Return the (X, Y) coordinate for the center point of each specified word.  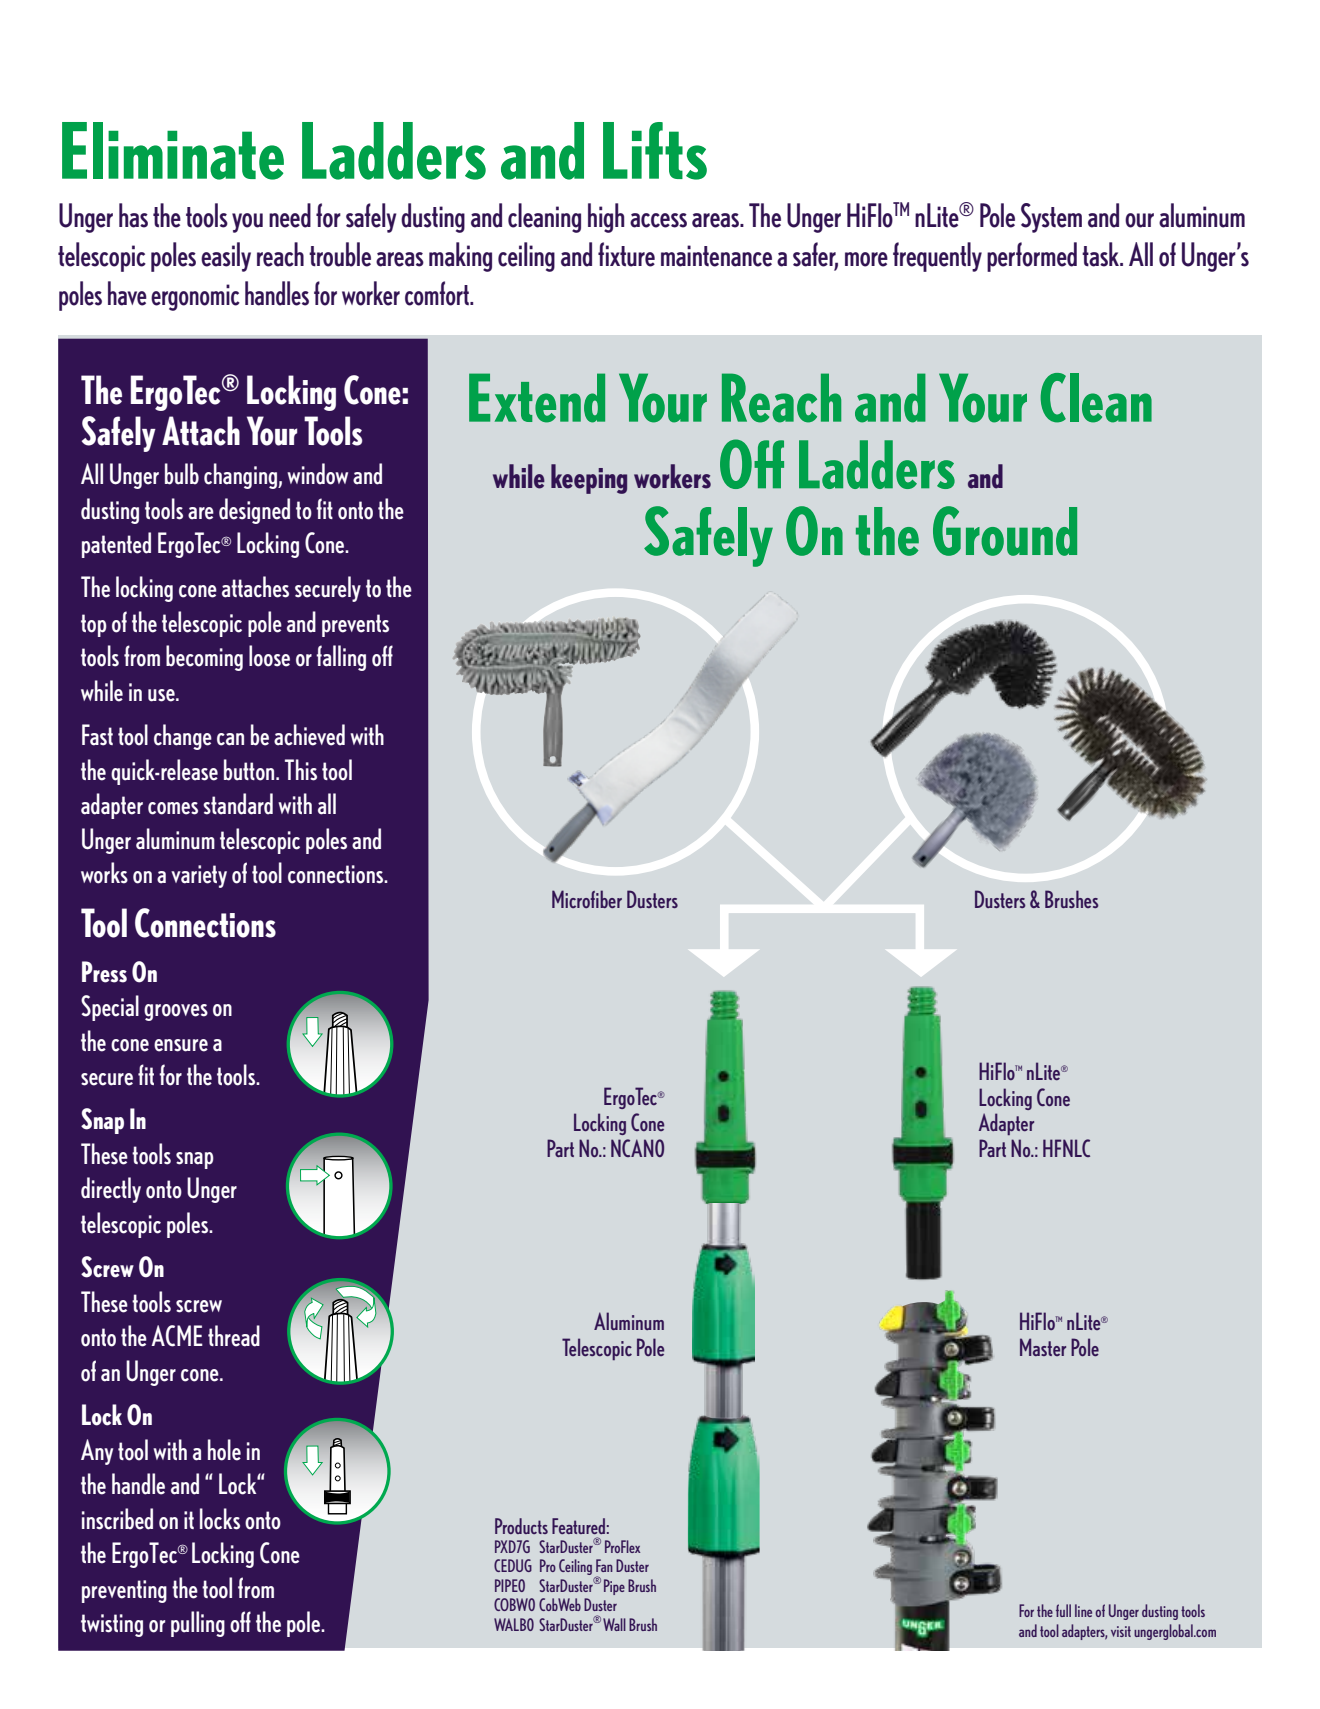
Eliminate (173, 151)
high (606, 218)
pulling (198, 1624)
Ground (1005, 531)
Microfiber (587, 899)
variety (199, 876)
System (1051, 218)
